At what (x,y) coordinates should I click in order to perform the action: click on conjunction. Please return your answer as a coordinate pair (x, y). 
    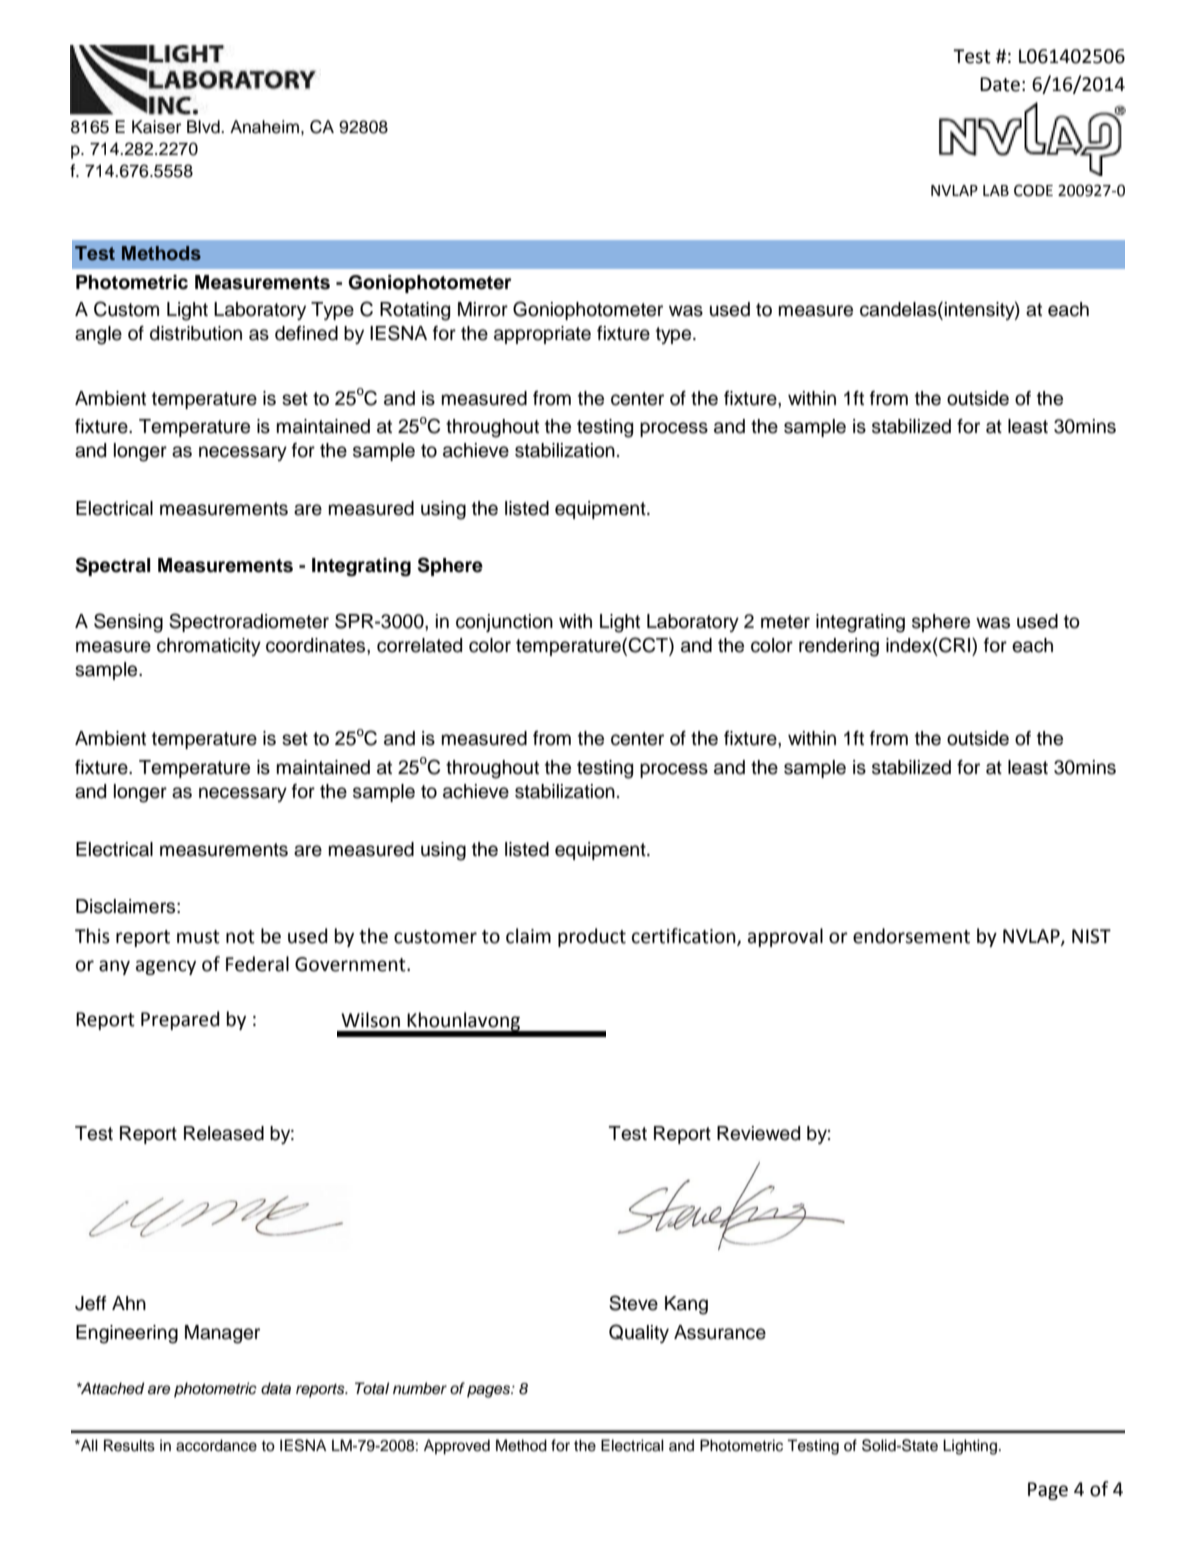
    Looking at the image, I should click on (504, 623).
